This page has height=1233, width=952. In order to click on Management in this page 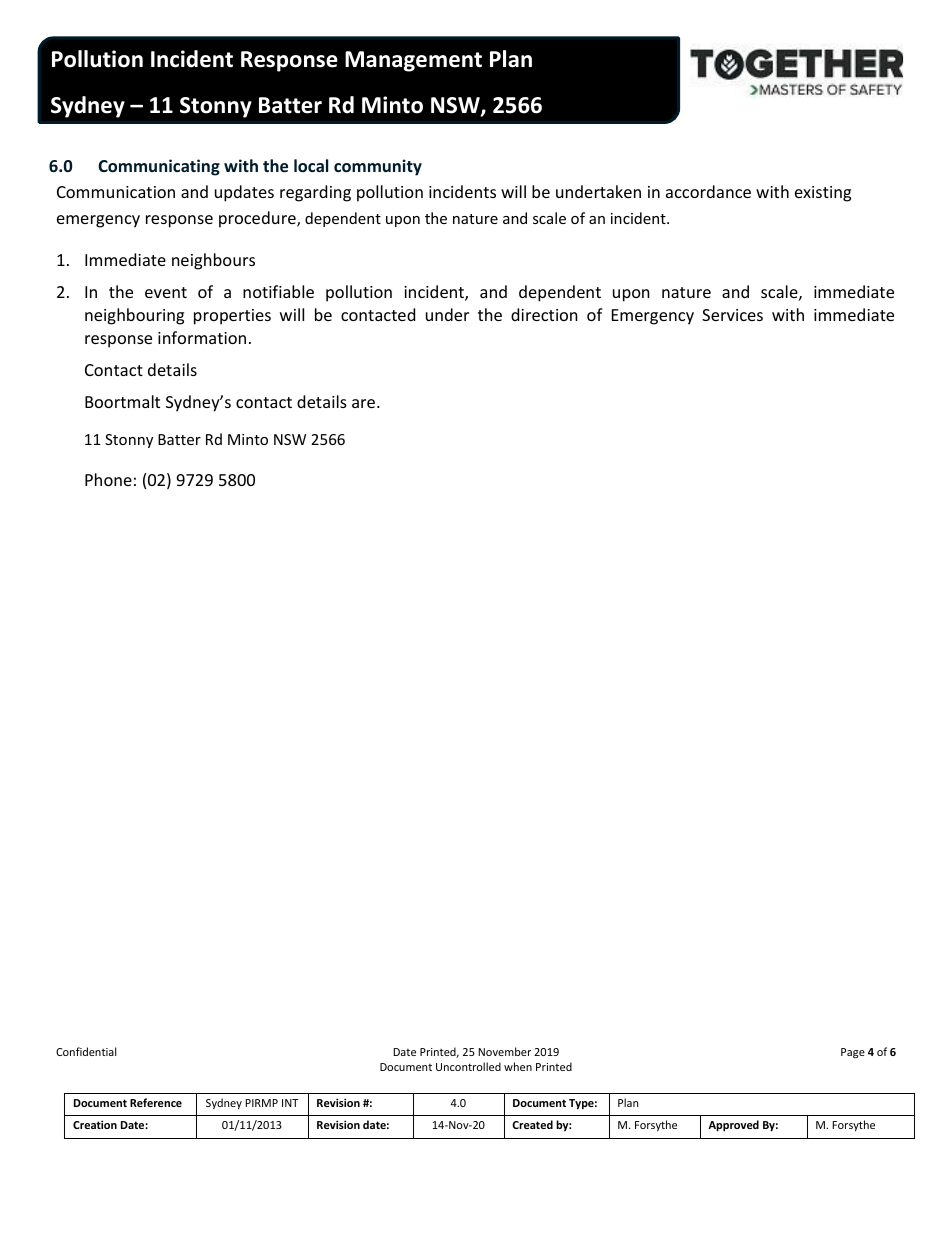, I will do `click(413, 61)`.
